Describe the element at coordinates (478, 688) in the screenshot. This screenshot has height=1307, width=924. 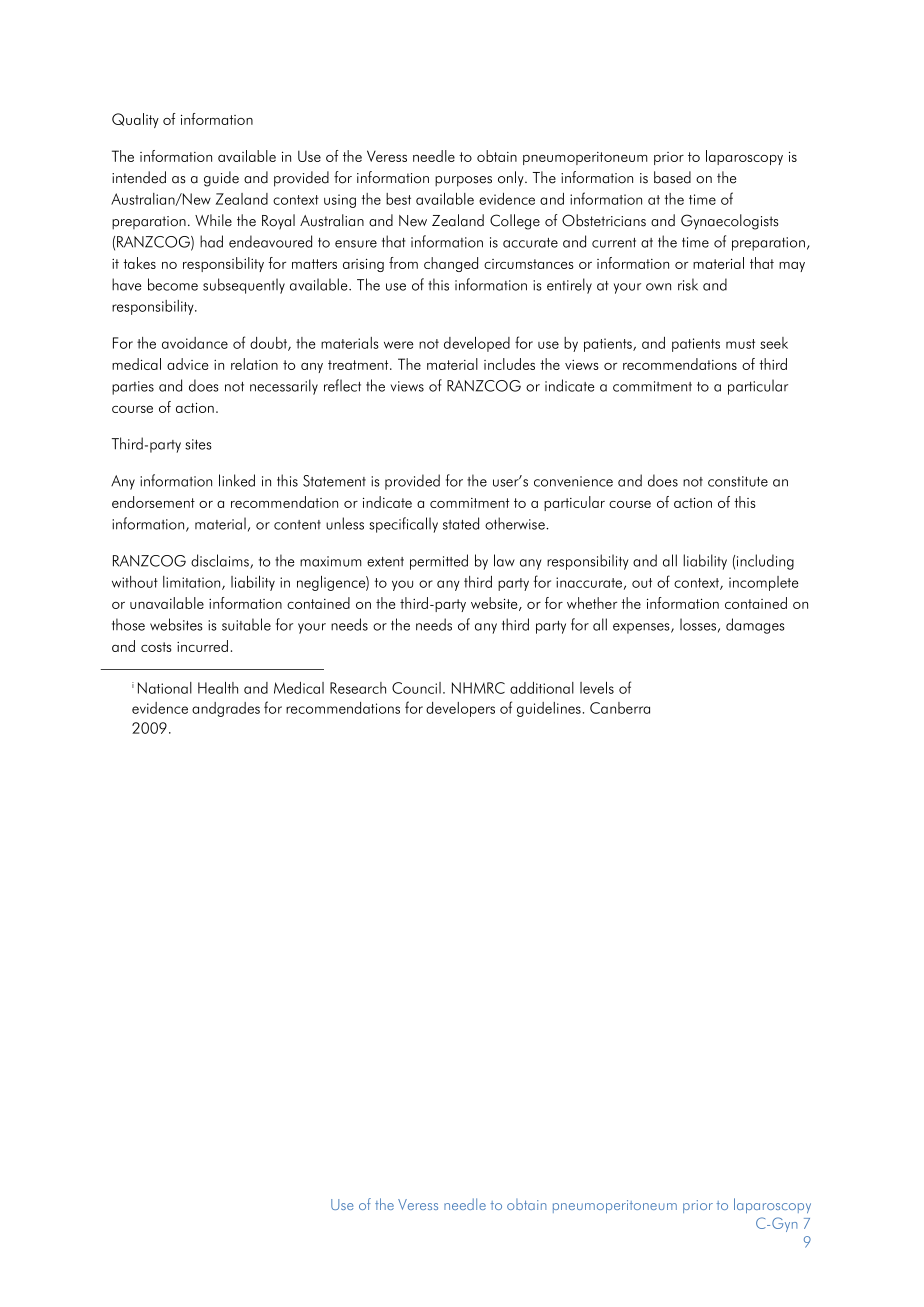
I see `NHMRC` at that location.
